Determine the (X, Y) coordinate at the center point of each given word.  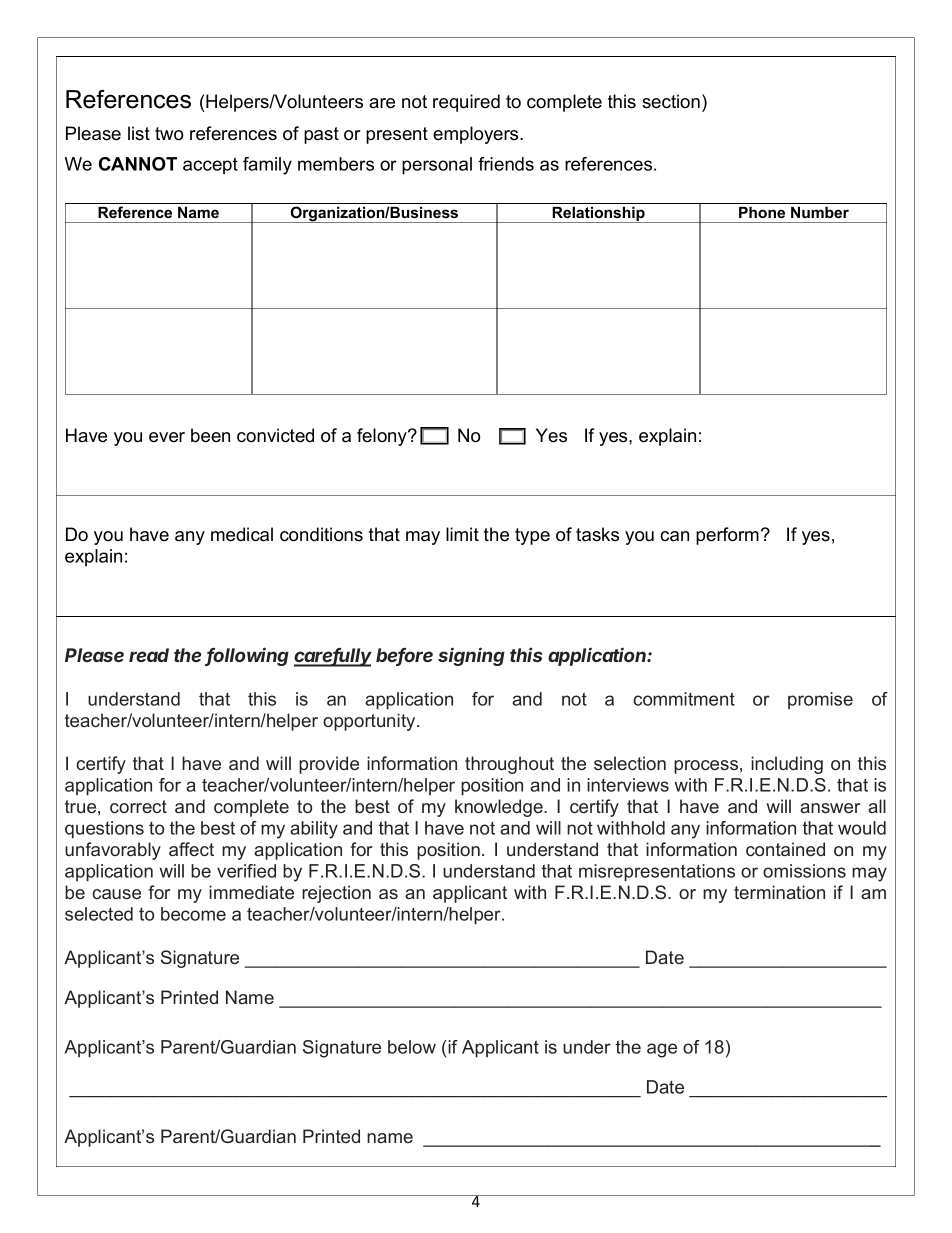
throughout (509, 765)
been (210, 435)
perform (727, 536)
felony (383, 437)
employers (477, 135)
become (193, 914)
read (149, 655)
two (169, 134)
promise (820, 700)
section (671, 101)
